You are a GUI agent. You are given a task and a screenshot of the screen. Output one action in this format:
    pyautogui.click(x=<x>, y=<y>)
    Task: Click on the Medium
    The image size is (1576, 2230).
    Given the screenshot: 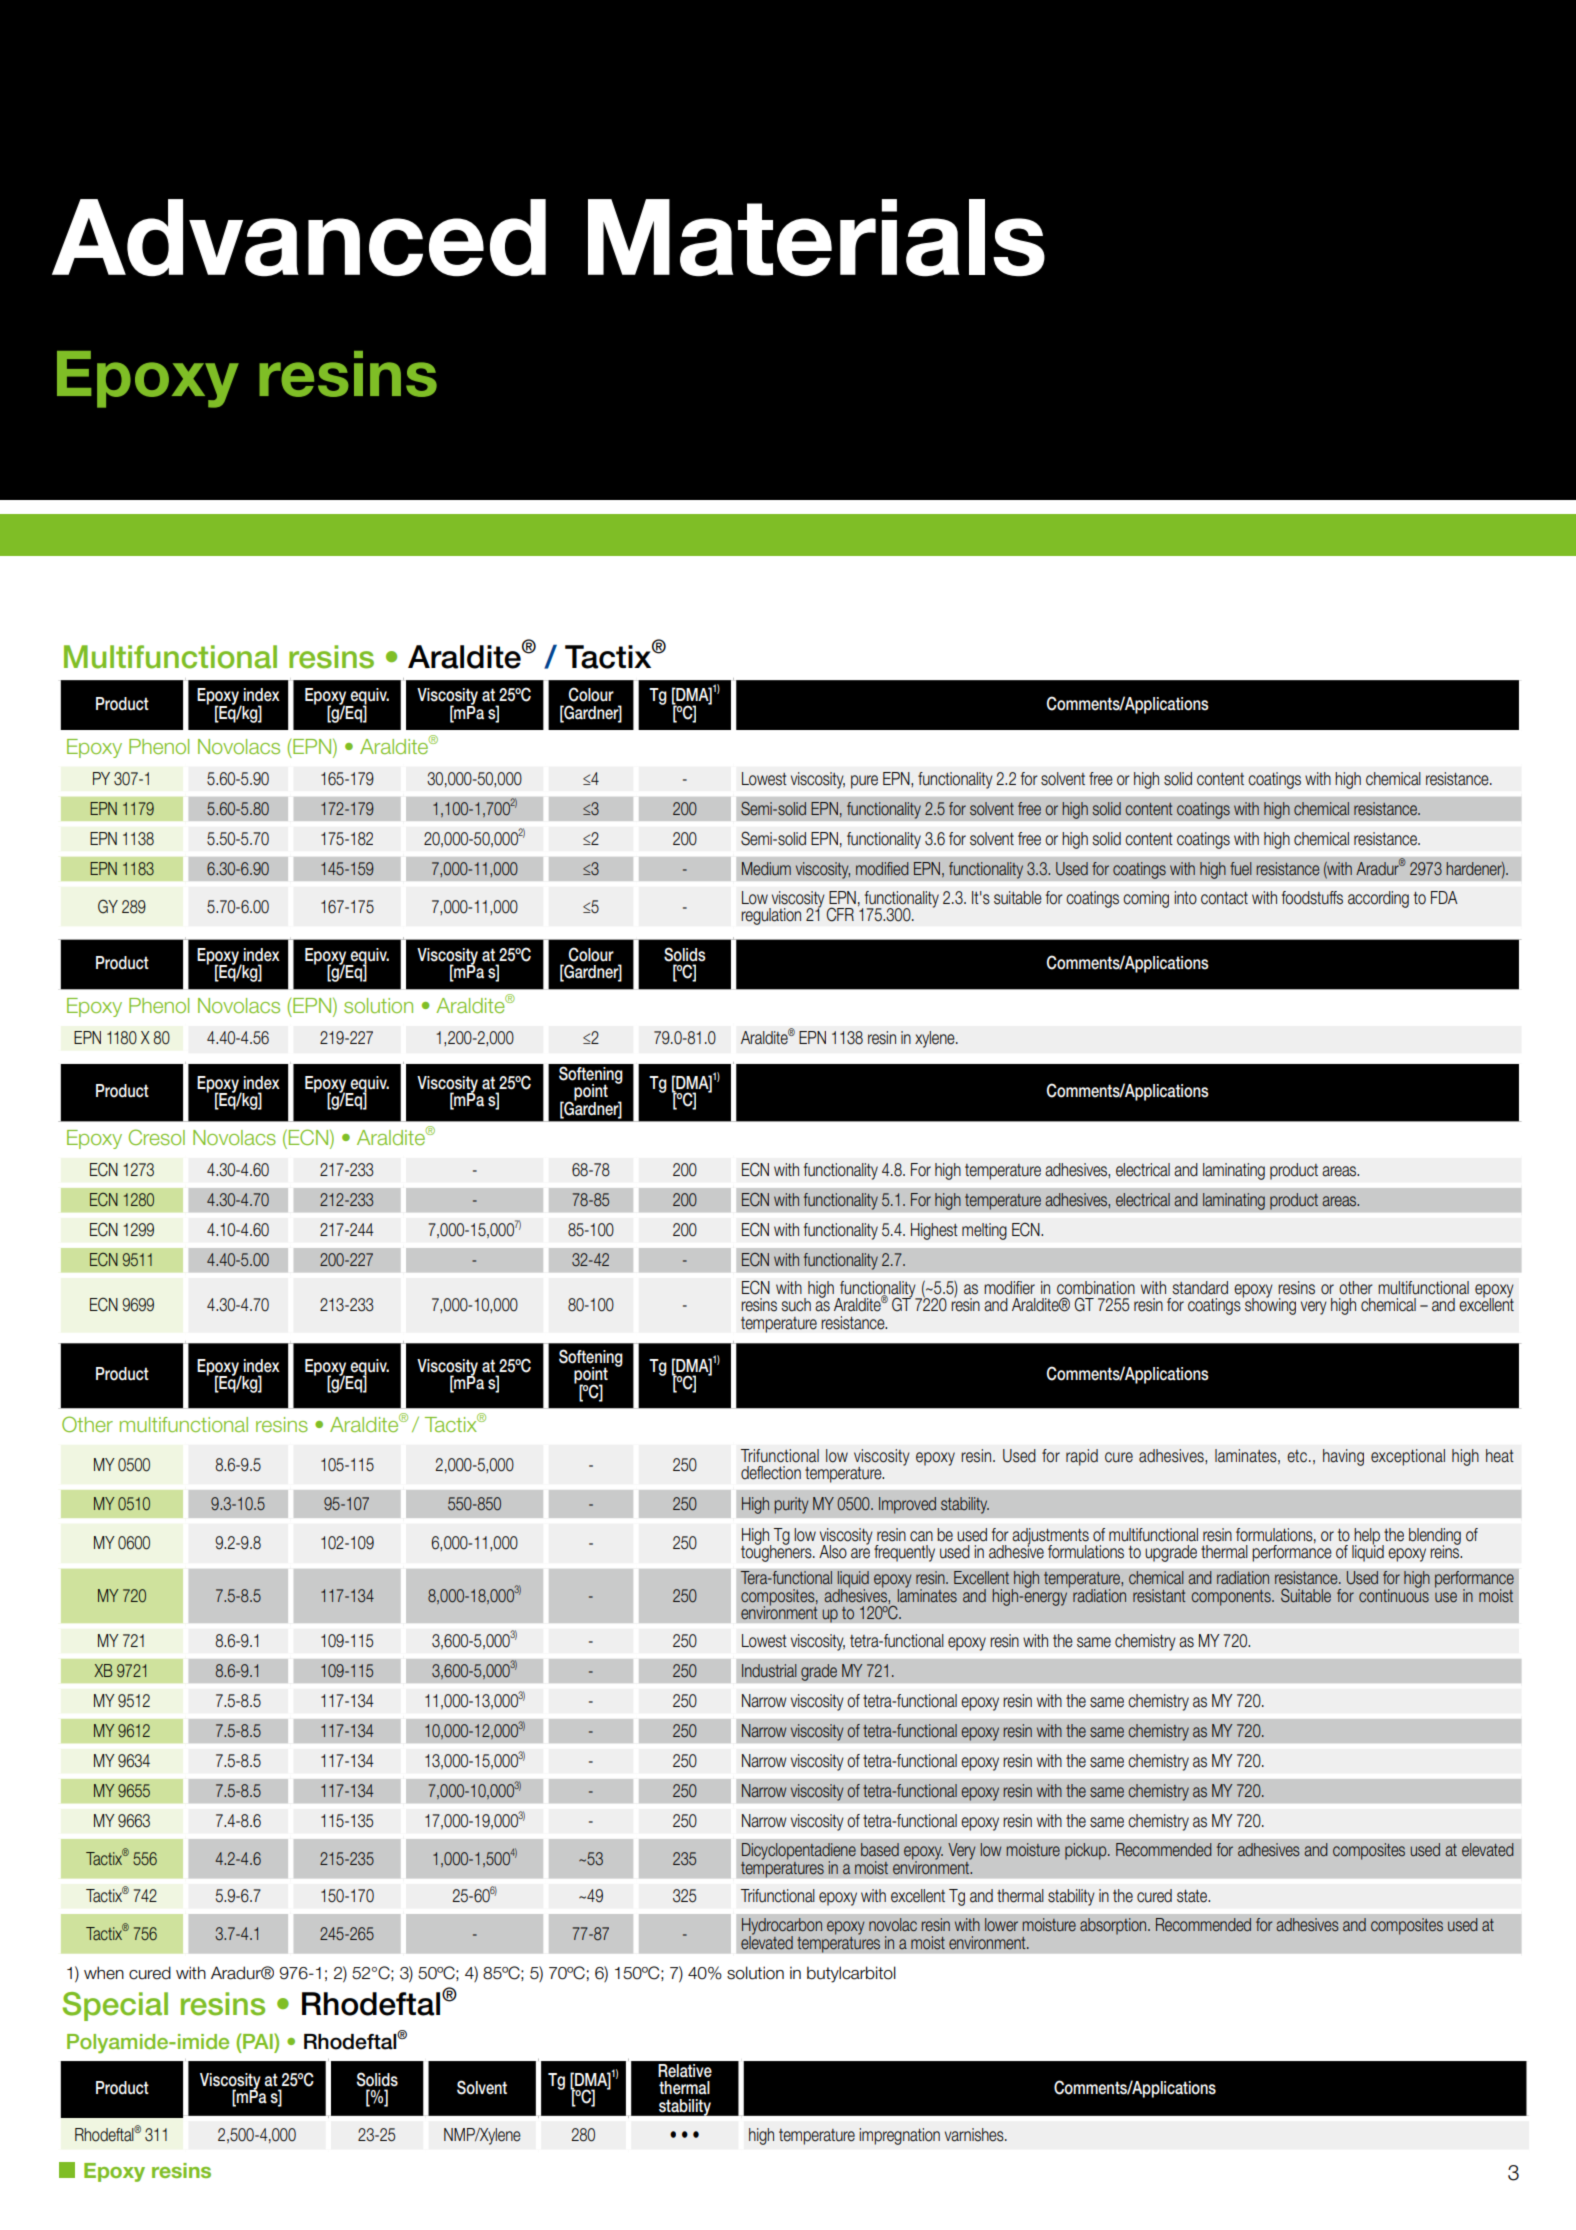 What is the action you would take?
    pyautogui.click(x=766, y=869)
